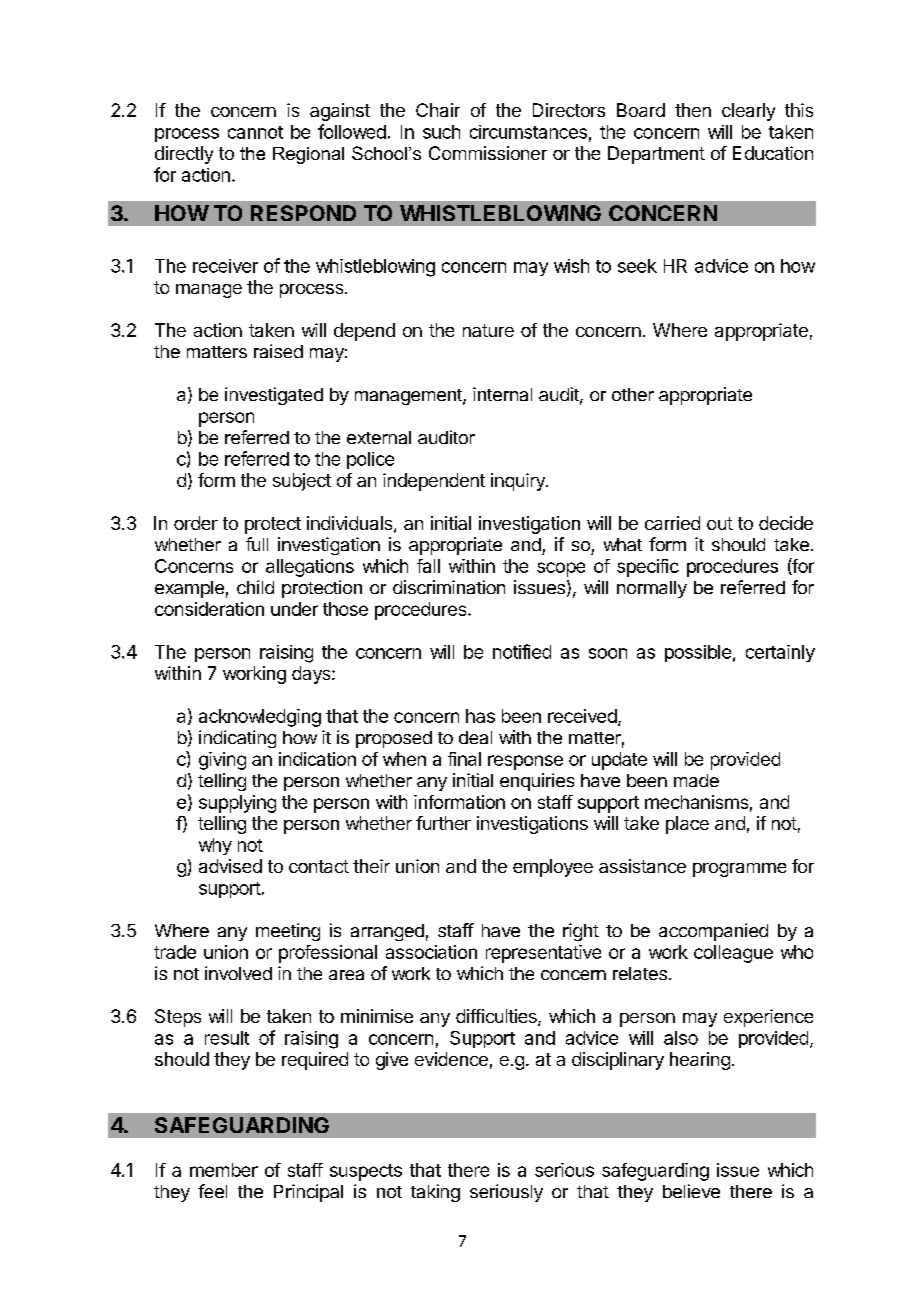  I want to click on notified, so click(522, 651).
